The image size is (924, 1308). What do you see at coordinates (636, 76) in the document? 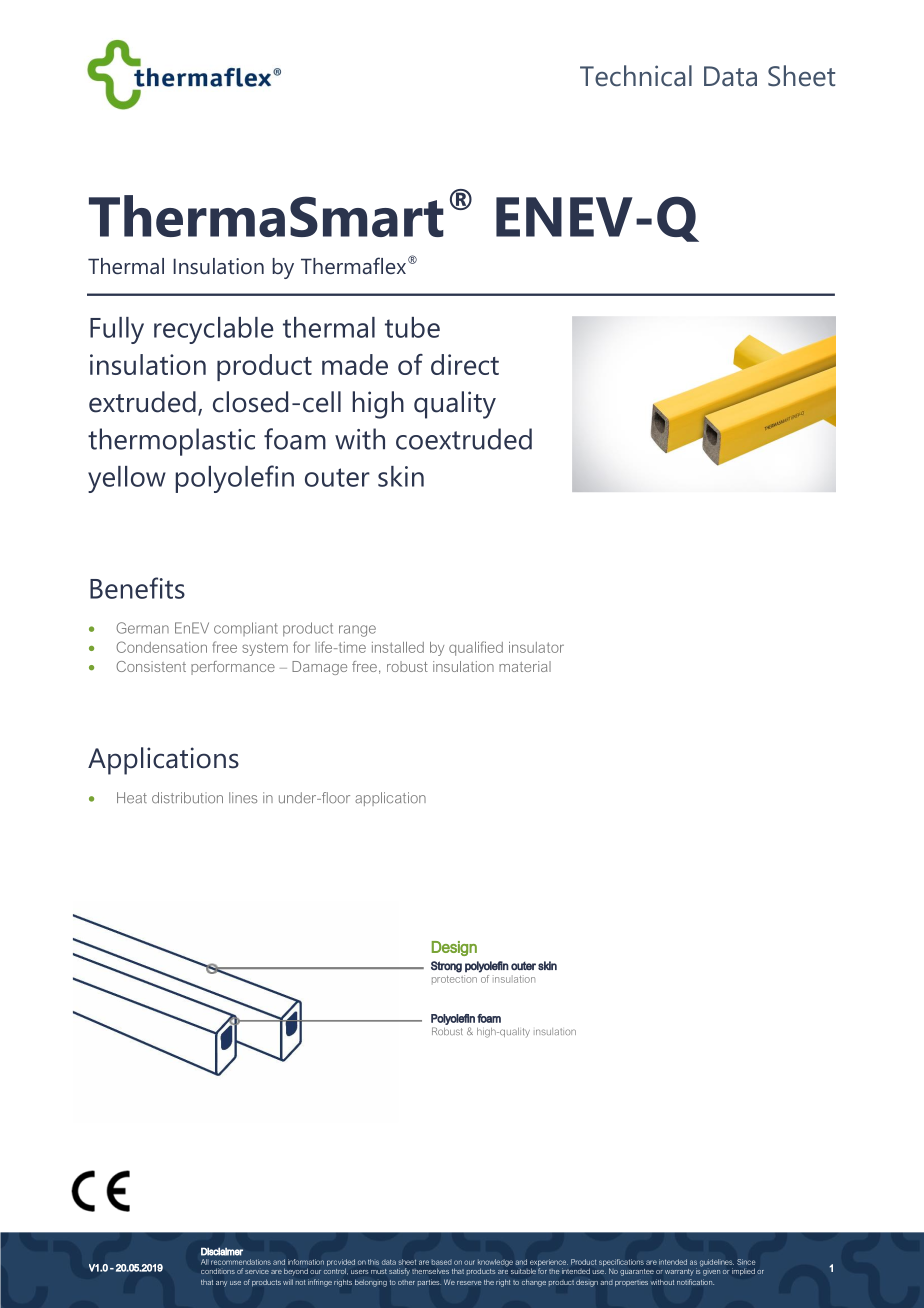
I see `Technical` at bounding box center [636, 76].
